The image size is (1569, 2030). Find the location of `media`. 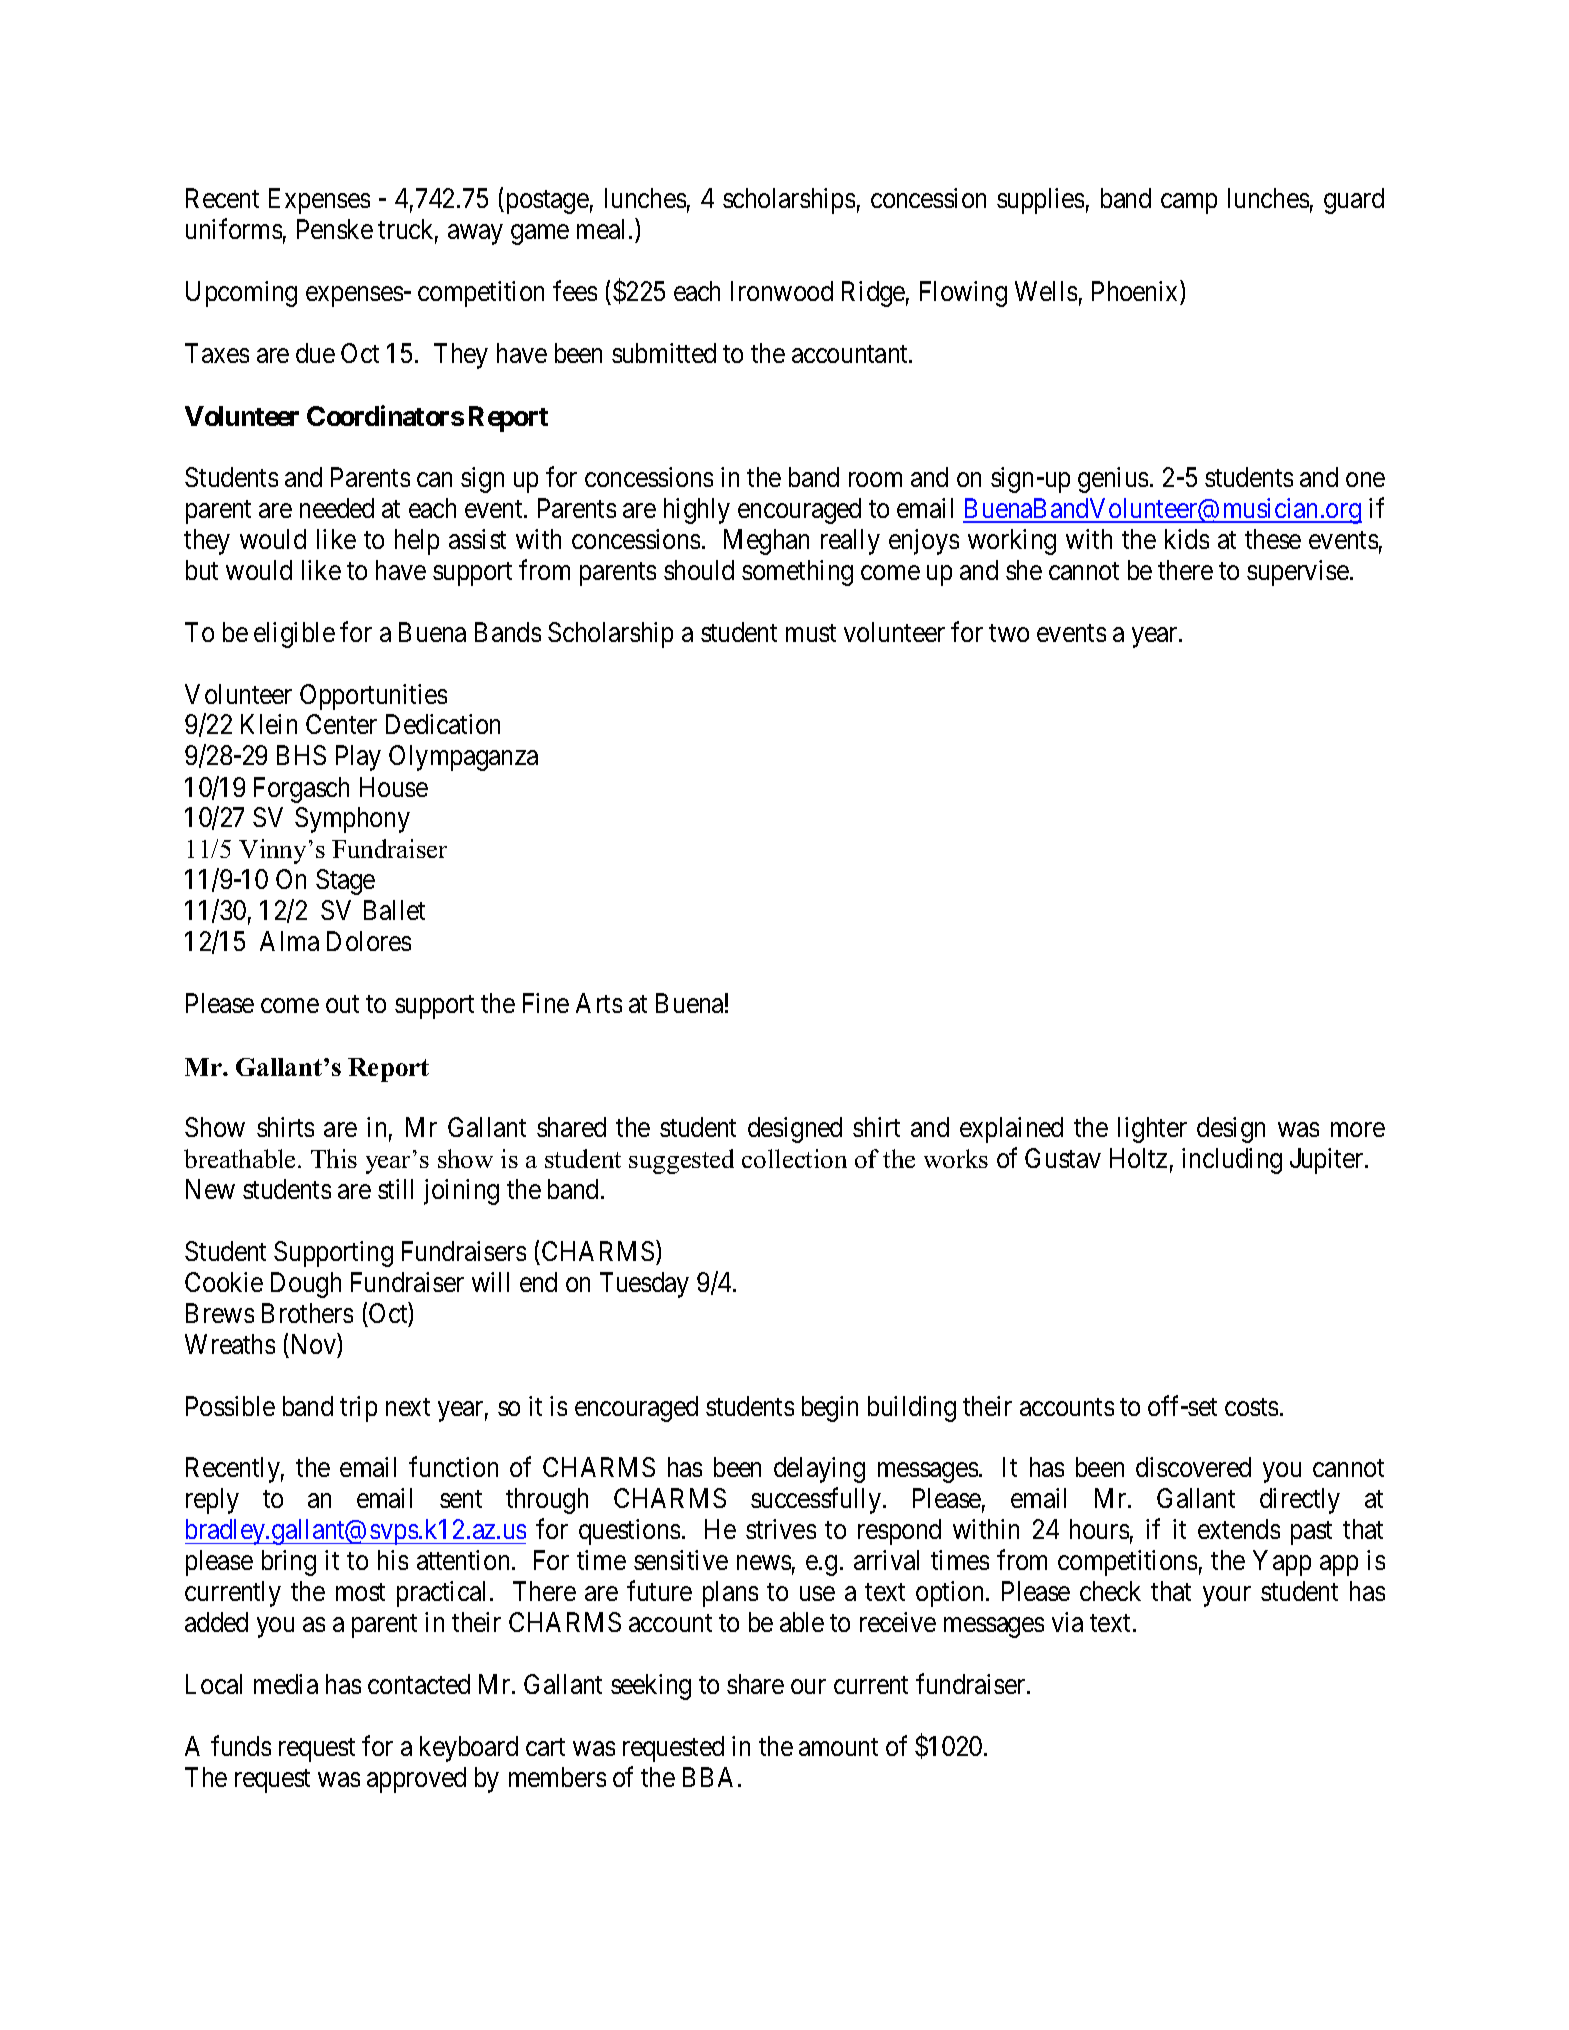

media is located at coordinates (286, 1684).
